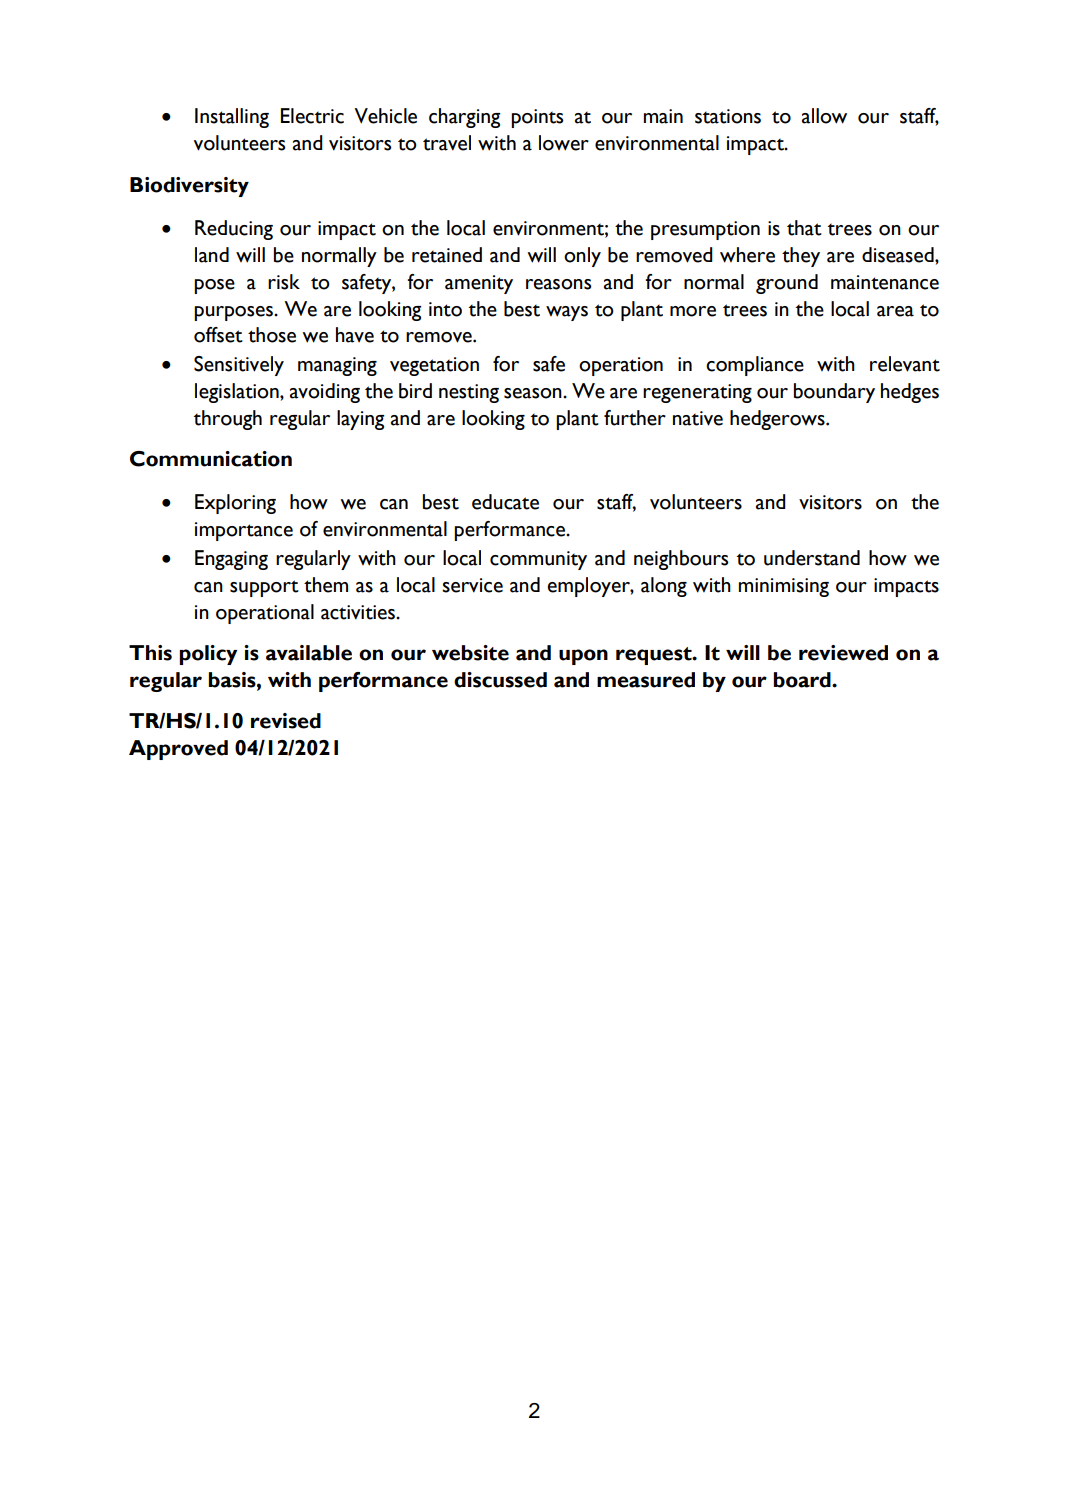  What do you see at coordinates (232, 118) in the screenshot?
I see `Installing` at bounding box center [232, 118].
